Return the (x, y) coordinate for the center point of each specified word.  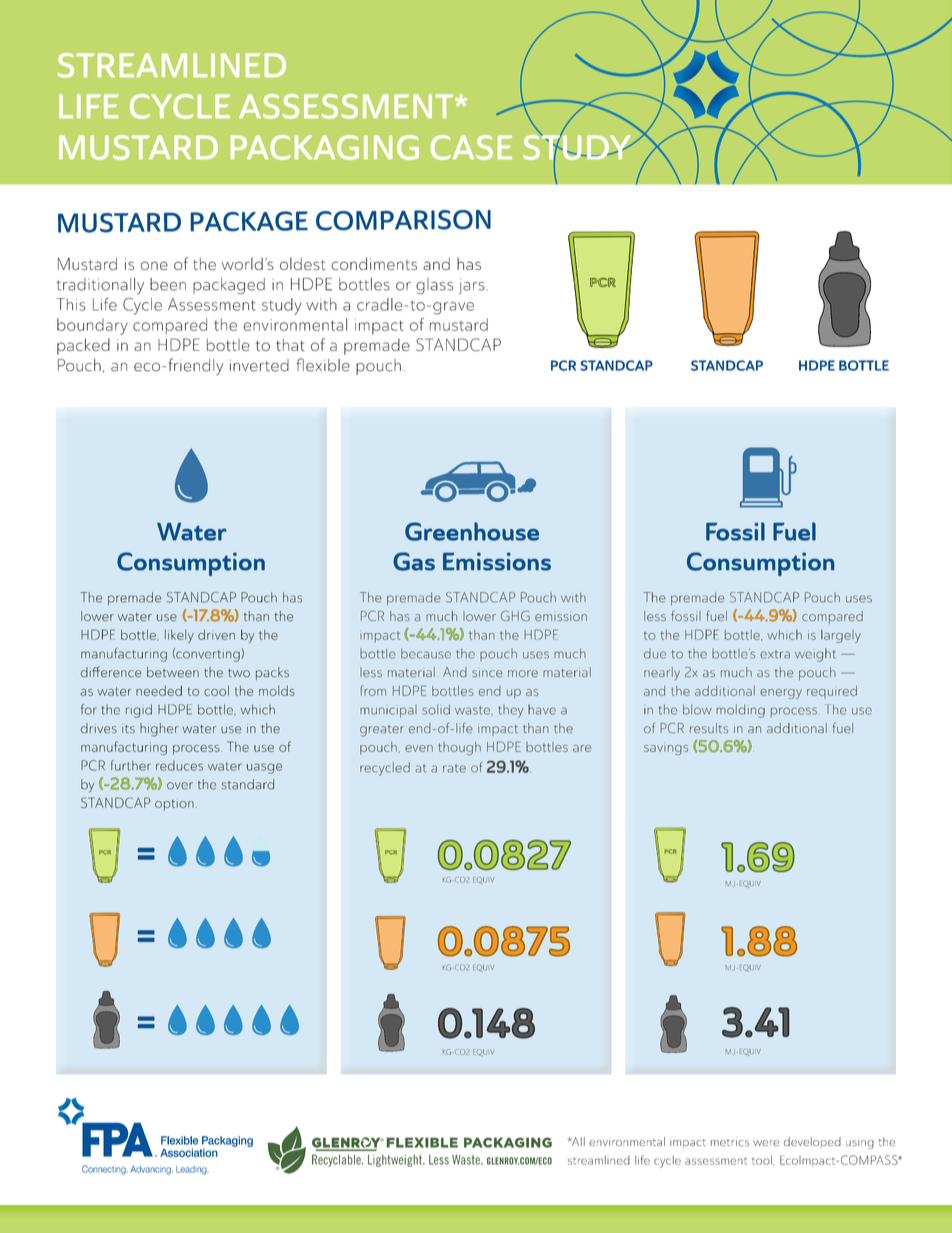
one (154, 265)
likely (179, 636)
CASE (471, 147)
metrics (730, 1143)
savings (666, 750)
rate (454, 769)
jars (472, 286)
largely (841, 636)
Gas (414, 561)
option (174, 804)
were (766, 1143)
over (180, 786)
